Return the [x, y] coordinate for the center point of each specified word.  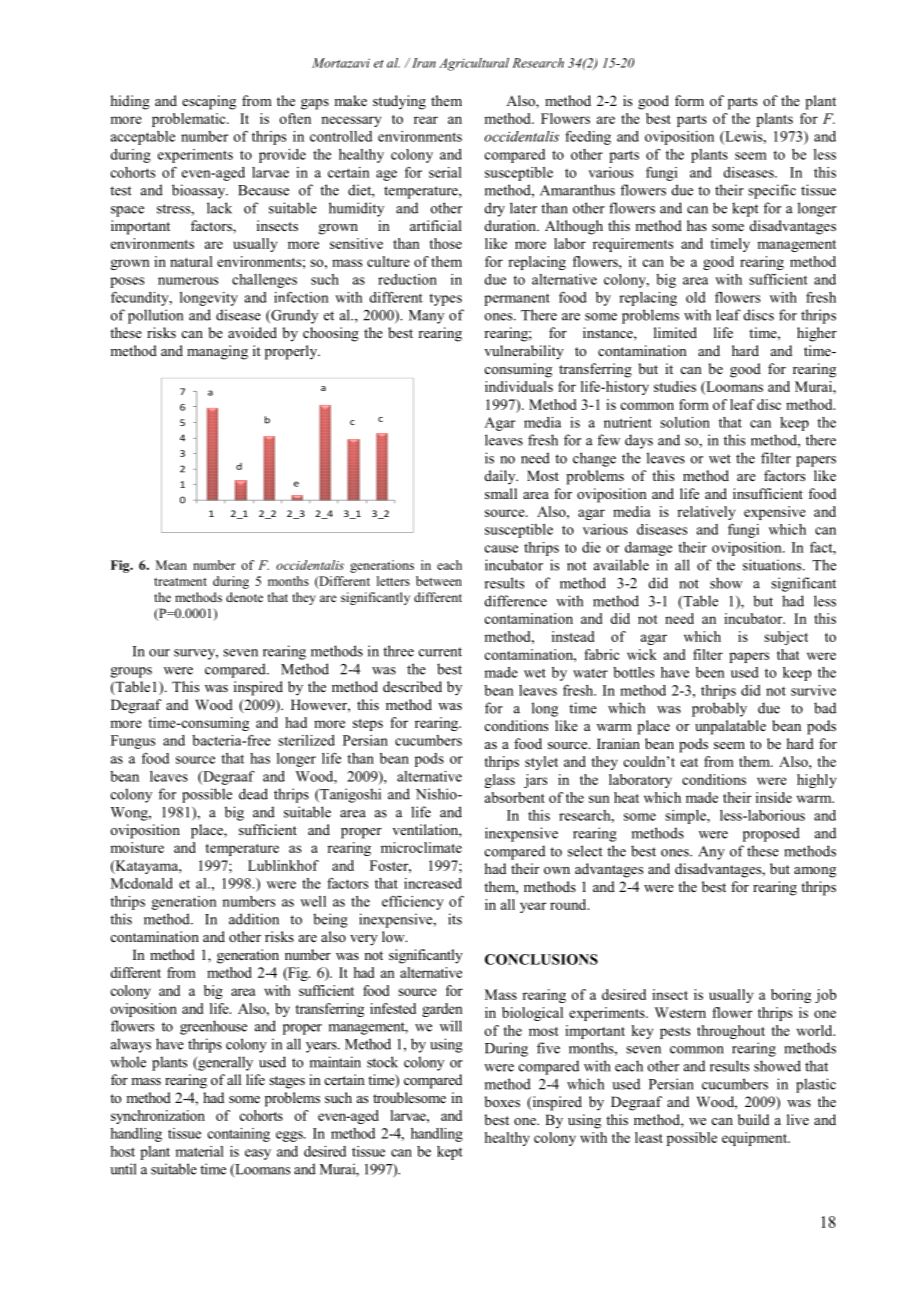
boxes [502, 1101]
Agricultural [474, 64]
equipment [755, 1139]
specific [772, 191]
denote [244, 597]
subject [786, 638]
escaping [209, 102]
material [199, 1151]
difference [516, 601]
